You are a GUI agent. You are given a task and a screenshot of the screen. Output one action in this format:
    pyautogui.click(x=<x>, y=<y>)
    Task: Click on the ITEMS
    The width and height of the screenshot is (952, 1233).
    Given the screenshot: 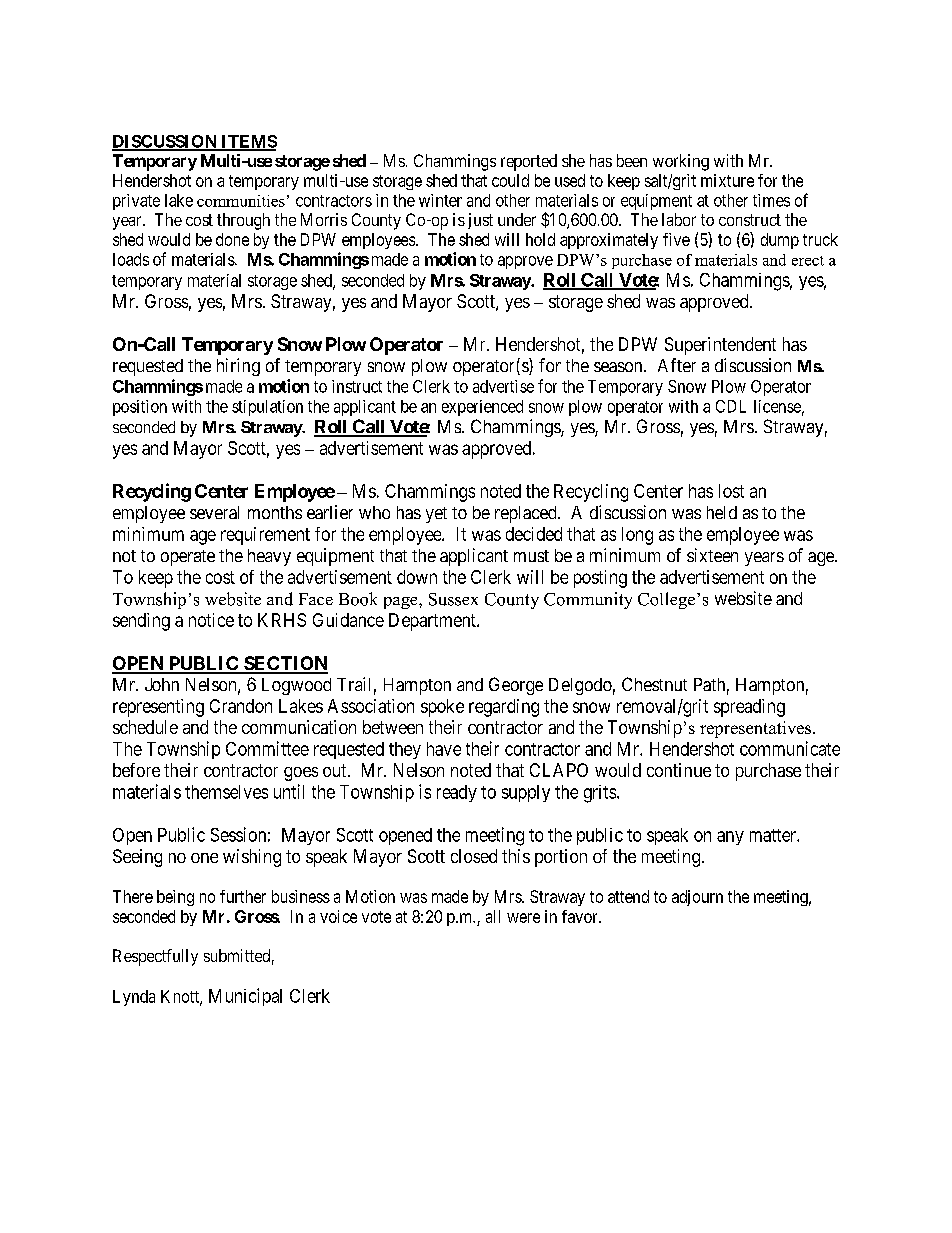 What is the action you would take?
    pyautogui.click(x=248, y=142)
